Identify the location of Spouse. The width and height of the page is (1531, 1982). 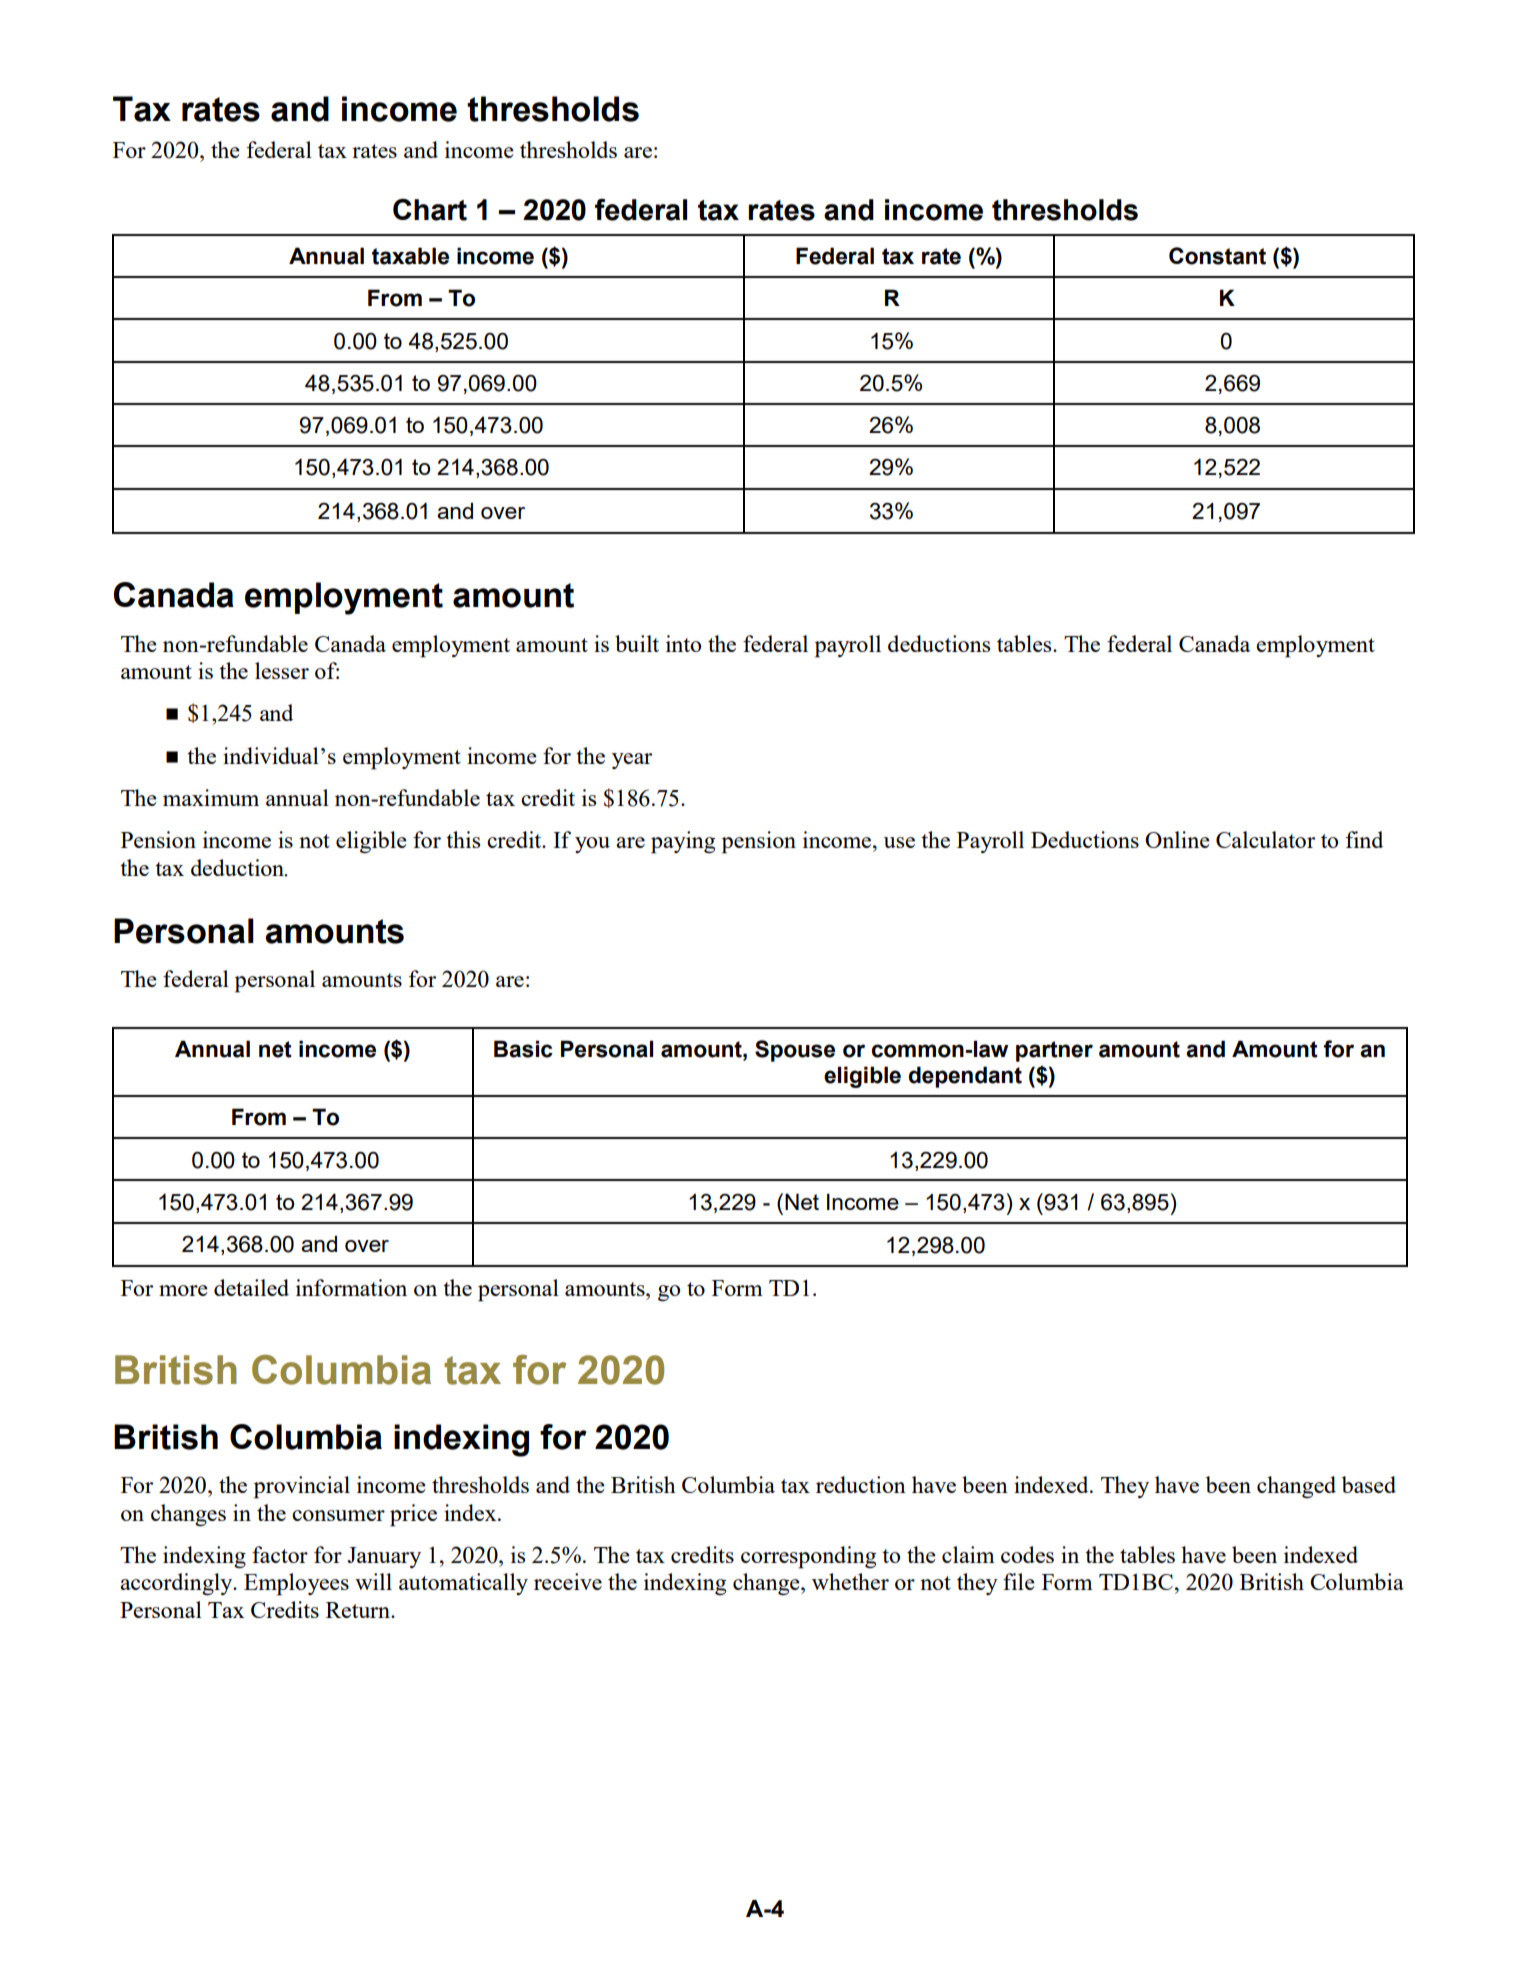
(795, 1051).
